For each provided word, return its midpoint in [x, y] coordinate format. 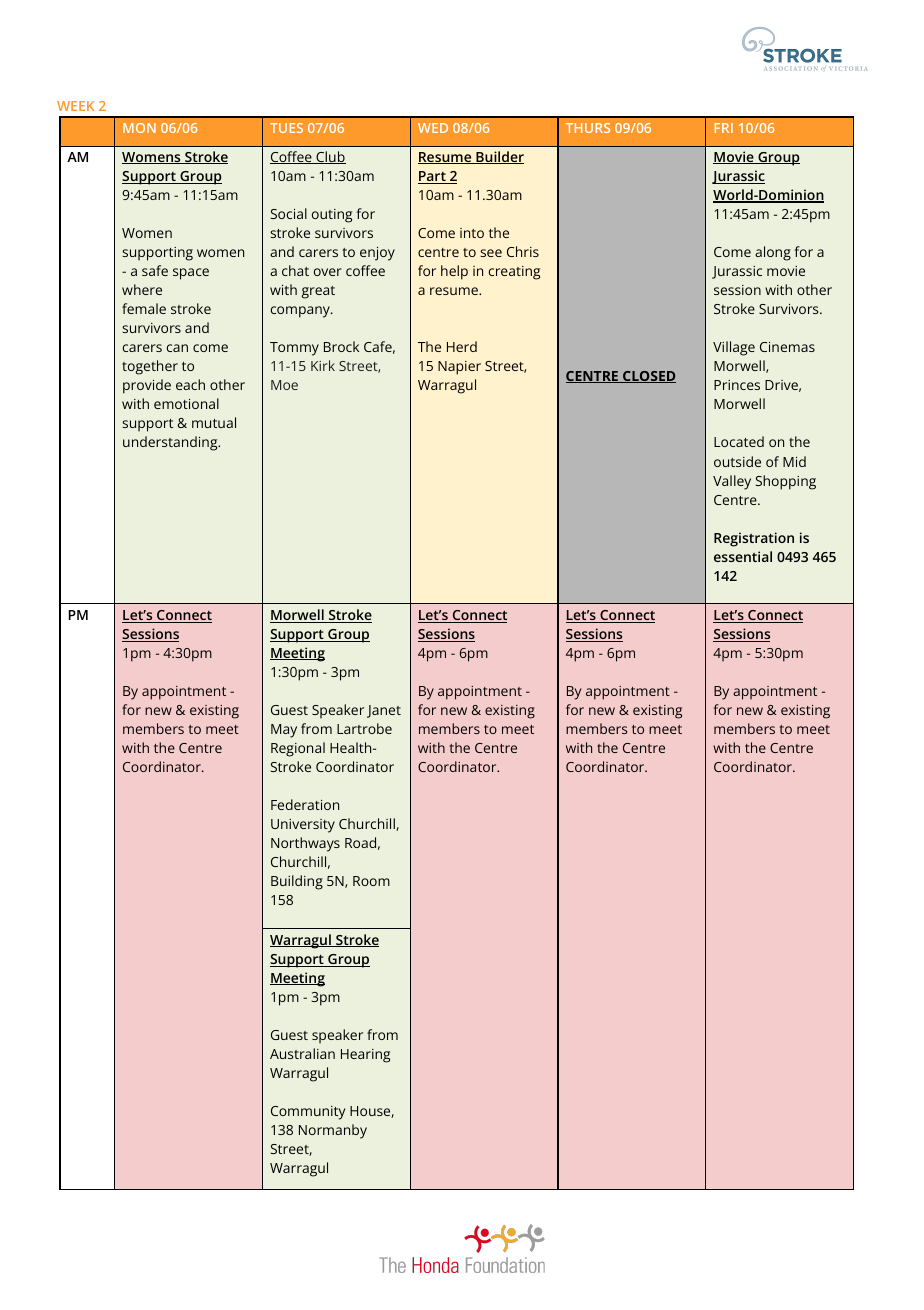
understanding [171, 443]
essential [743, 556]
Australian [302, 1053]
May [284, 731]
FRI [724, 128]
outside [737, 461]
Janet [384, 711]
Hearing [365, 1056]
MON [139, 128]
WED [433, 128]
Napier [459, 368]
